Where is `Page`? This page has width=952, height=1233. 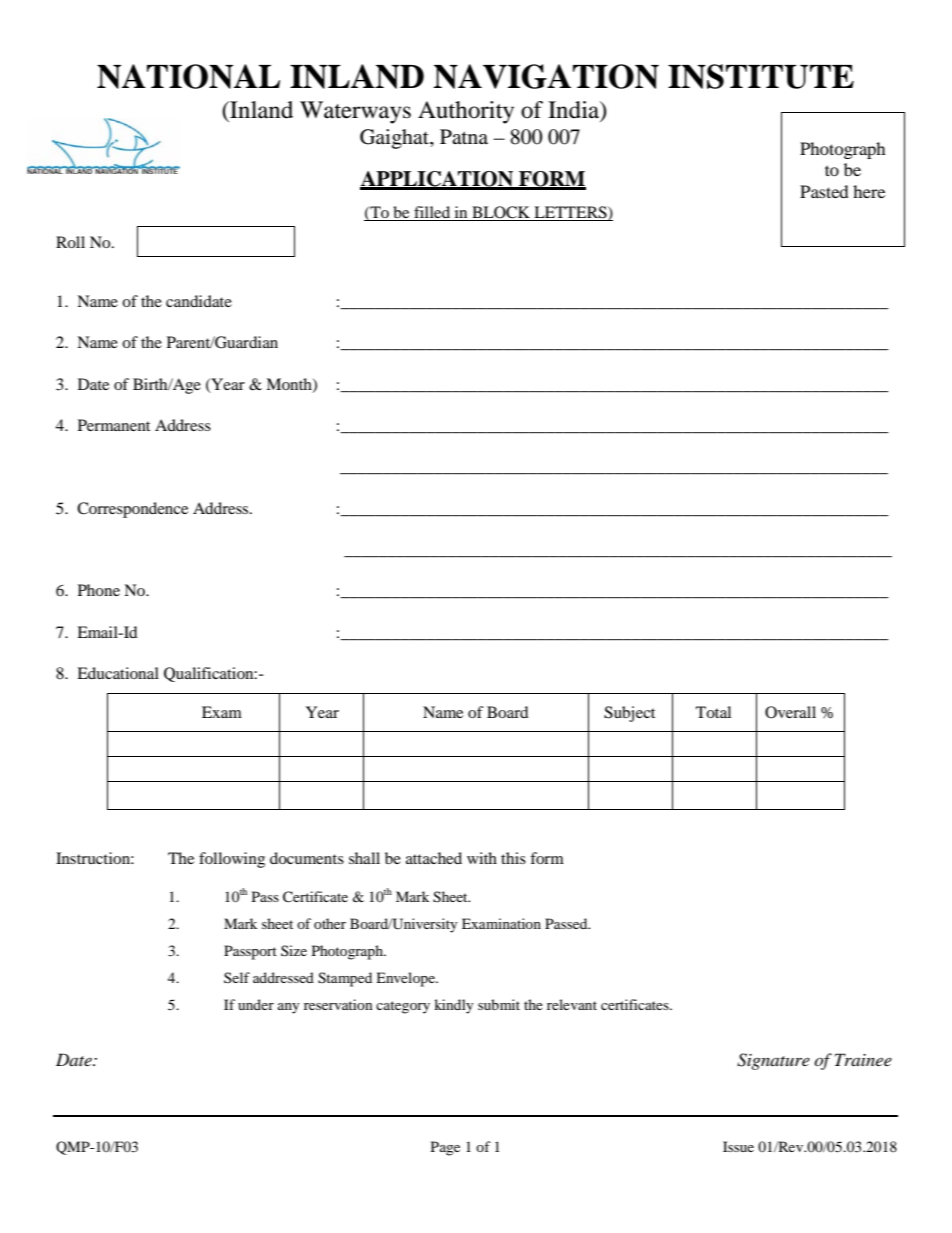
Page is located at coordinates (445, 1148).
